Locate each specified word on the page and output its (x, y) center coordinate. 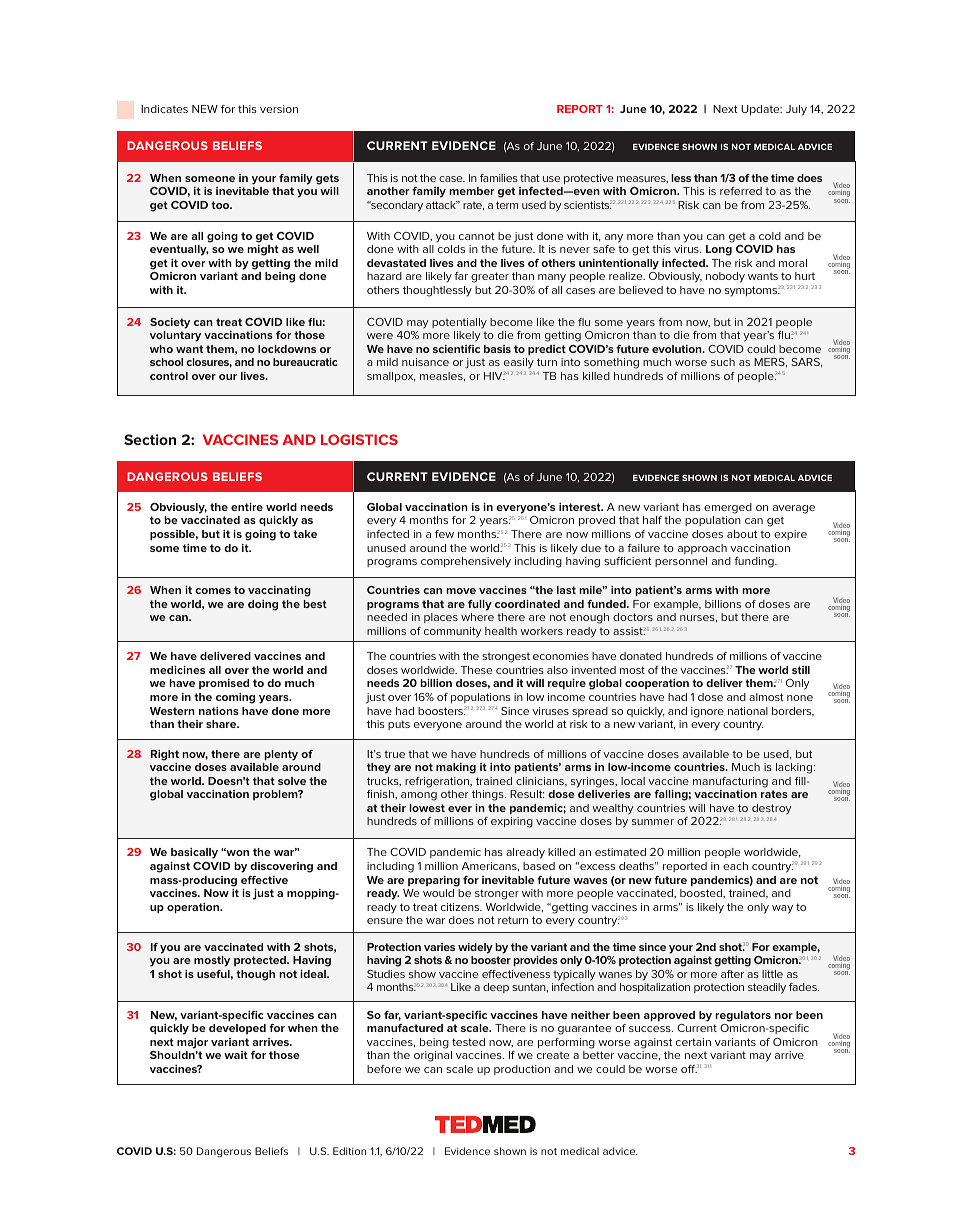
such (723, 362)
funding (755, 562)
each (735, 866)
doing (263, 605)
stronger (497, 894)
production (522, 1070)
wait (236, 1055)
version (279, 109)
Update (761, 110)
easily (519, 365)
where (477, 617)
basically (194, 853)
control (169, 376)
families (499, 178)
